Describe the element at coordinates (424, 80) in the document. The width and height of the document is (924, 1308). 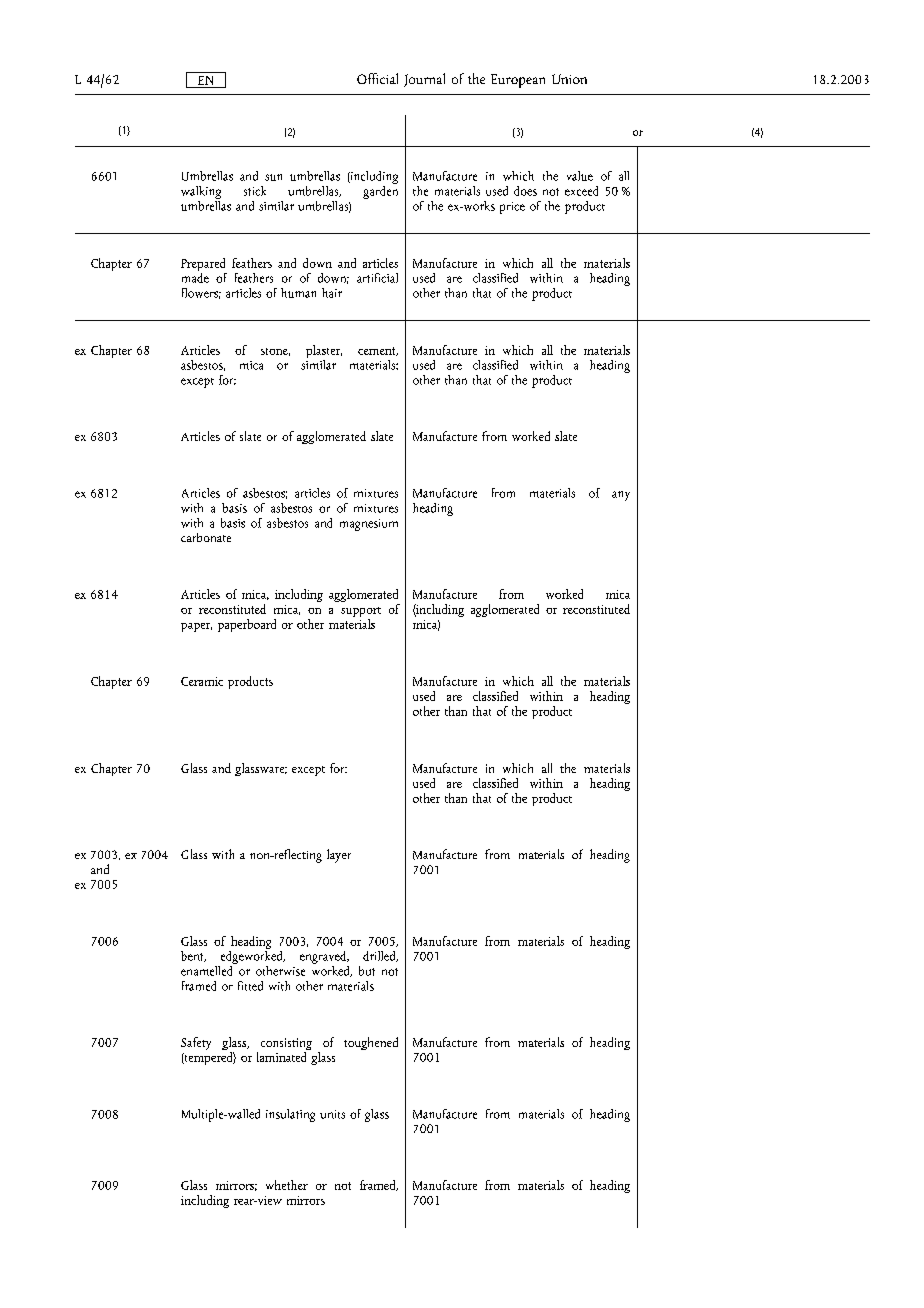
I see `Journal` at that location.
